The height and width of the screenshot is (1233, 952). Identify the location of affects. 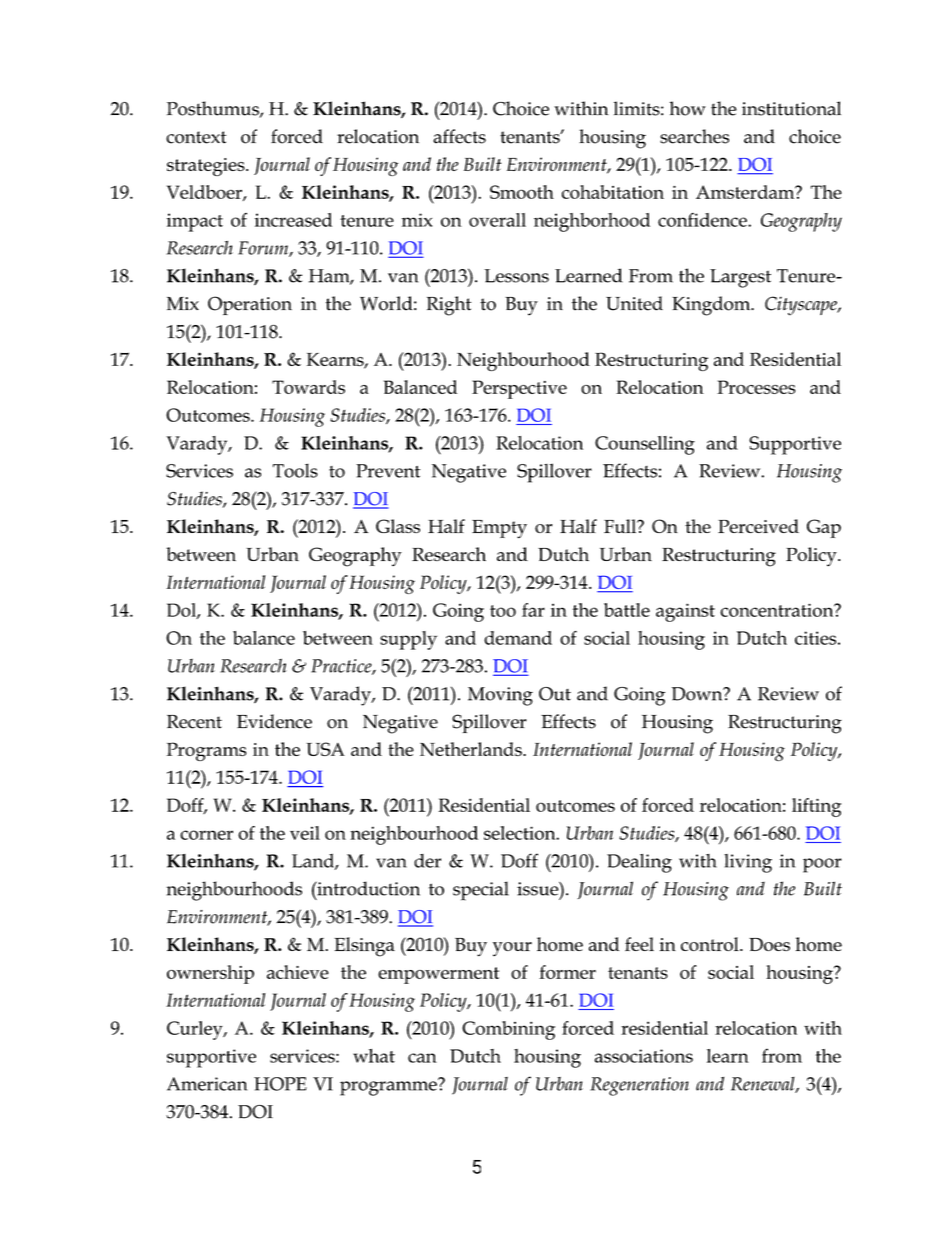
(459, 136).
